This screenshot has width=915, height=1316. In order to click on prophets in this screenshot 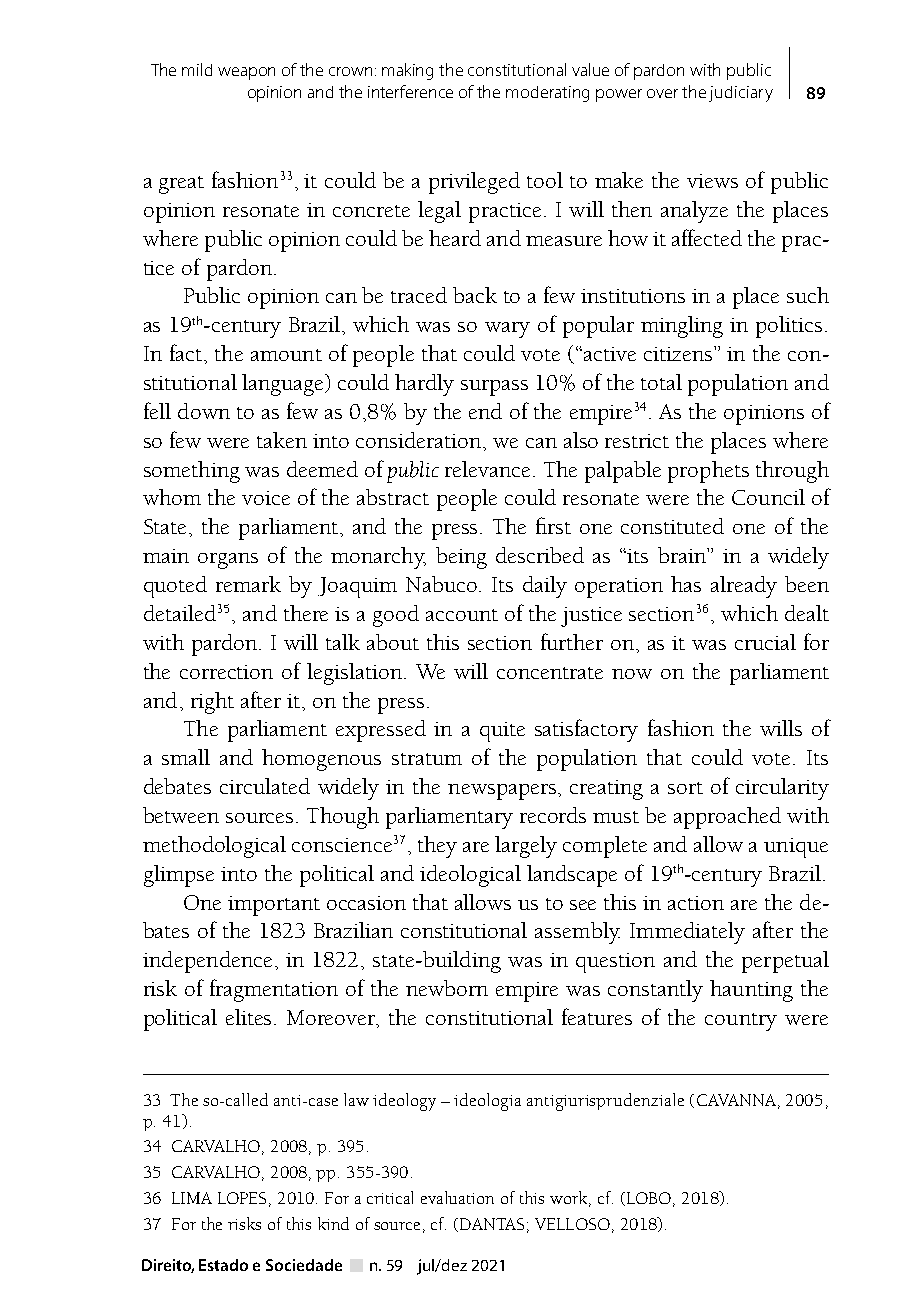, I will do `click(708, 472)`.
